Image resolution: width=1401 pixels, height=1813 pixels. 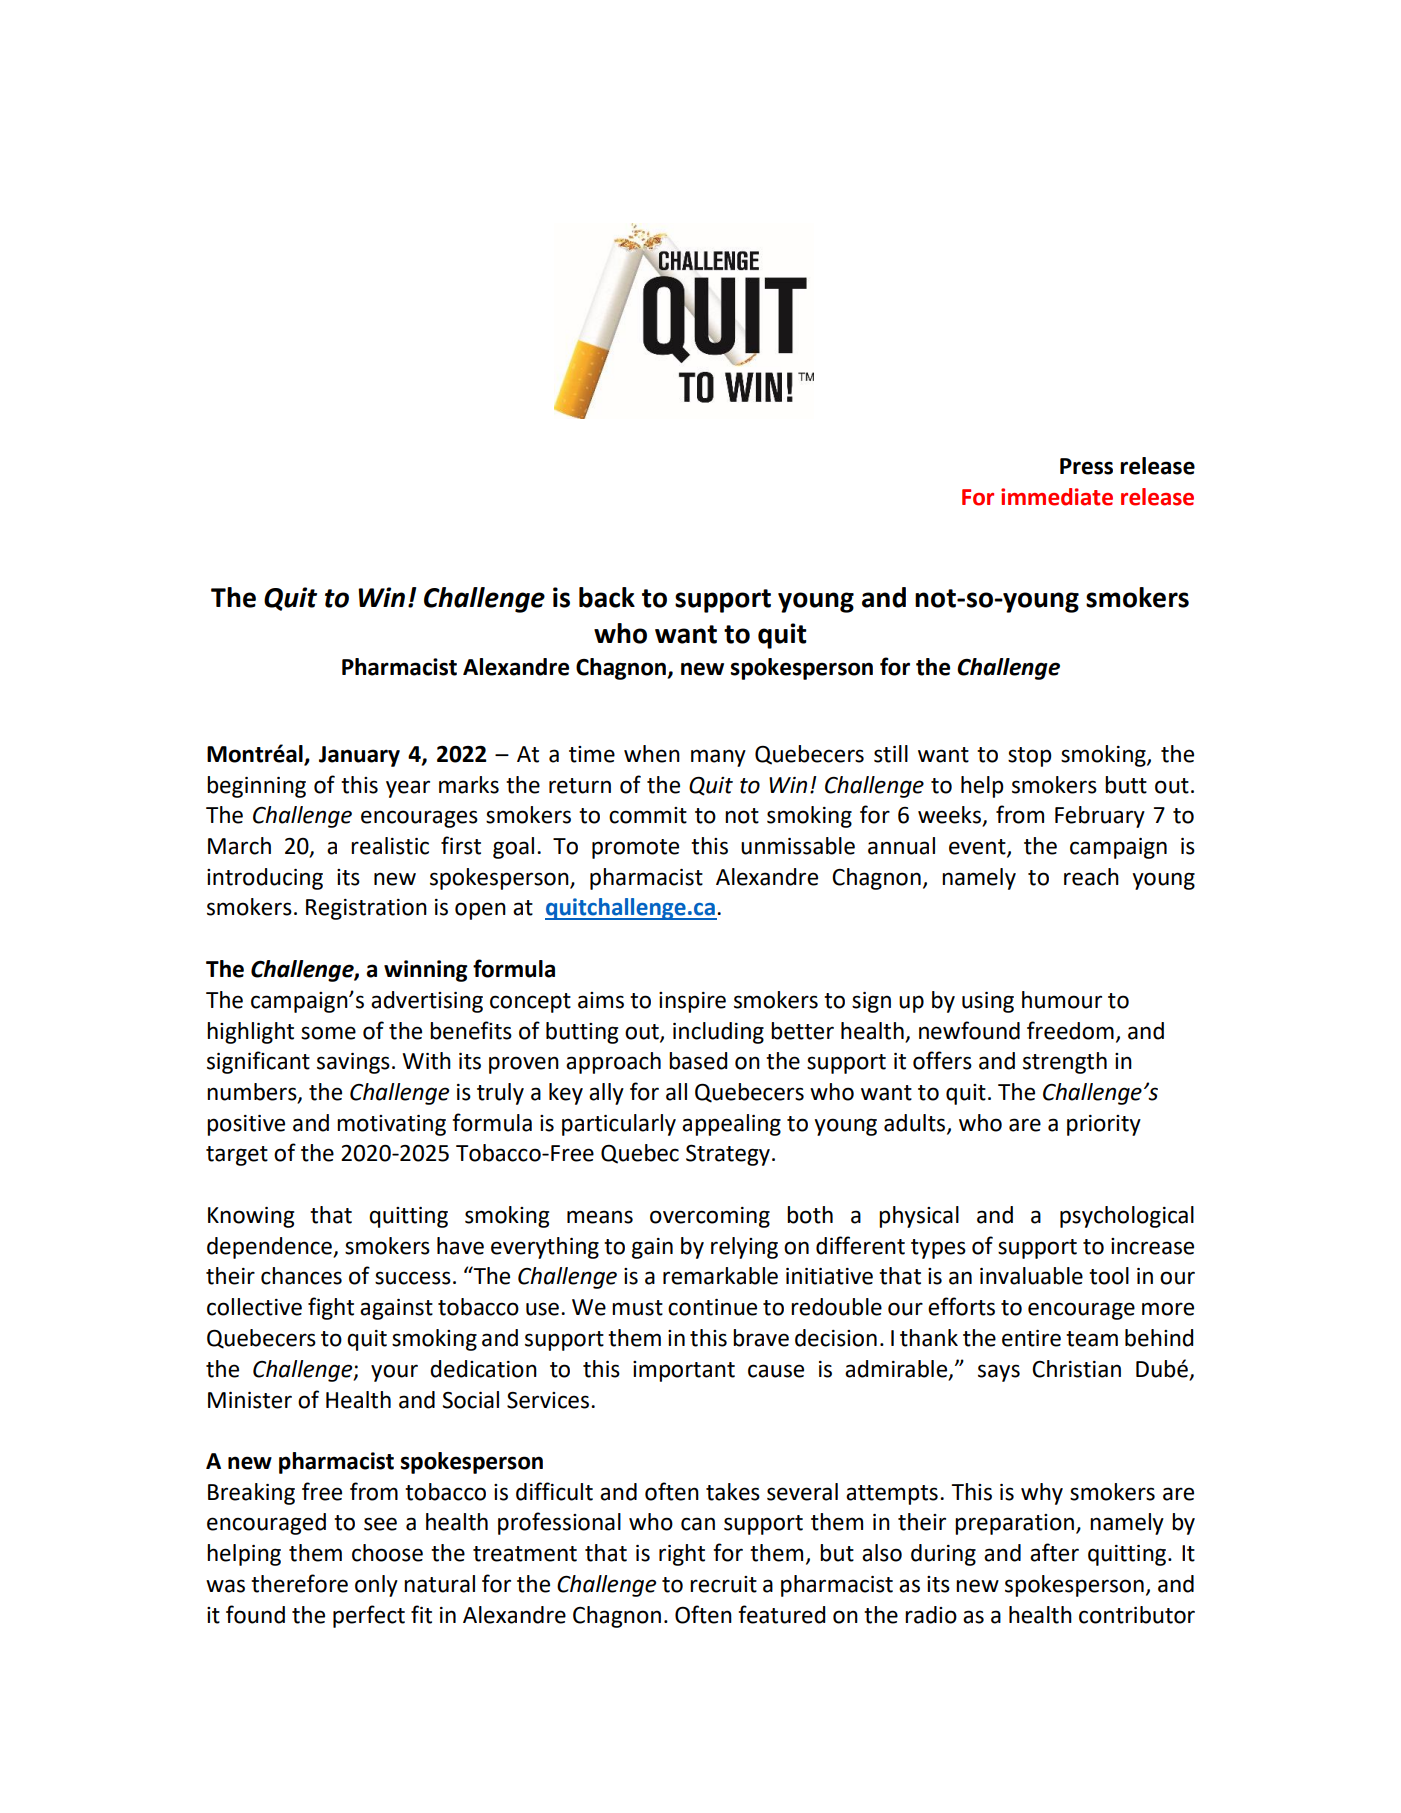 What do you see at coordinates (270, 1248) in the screenshot?
I see `dependence` at bounding box center [270, 1248].
